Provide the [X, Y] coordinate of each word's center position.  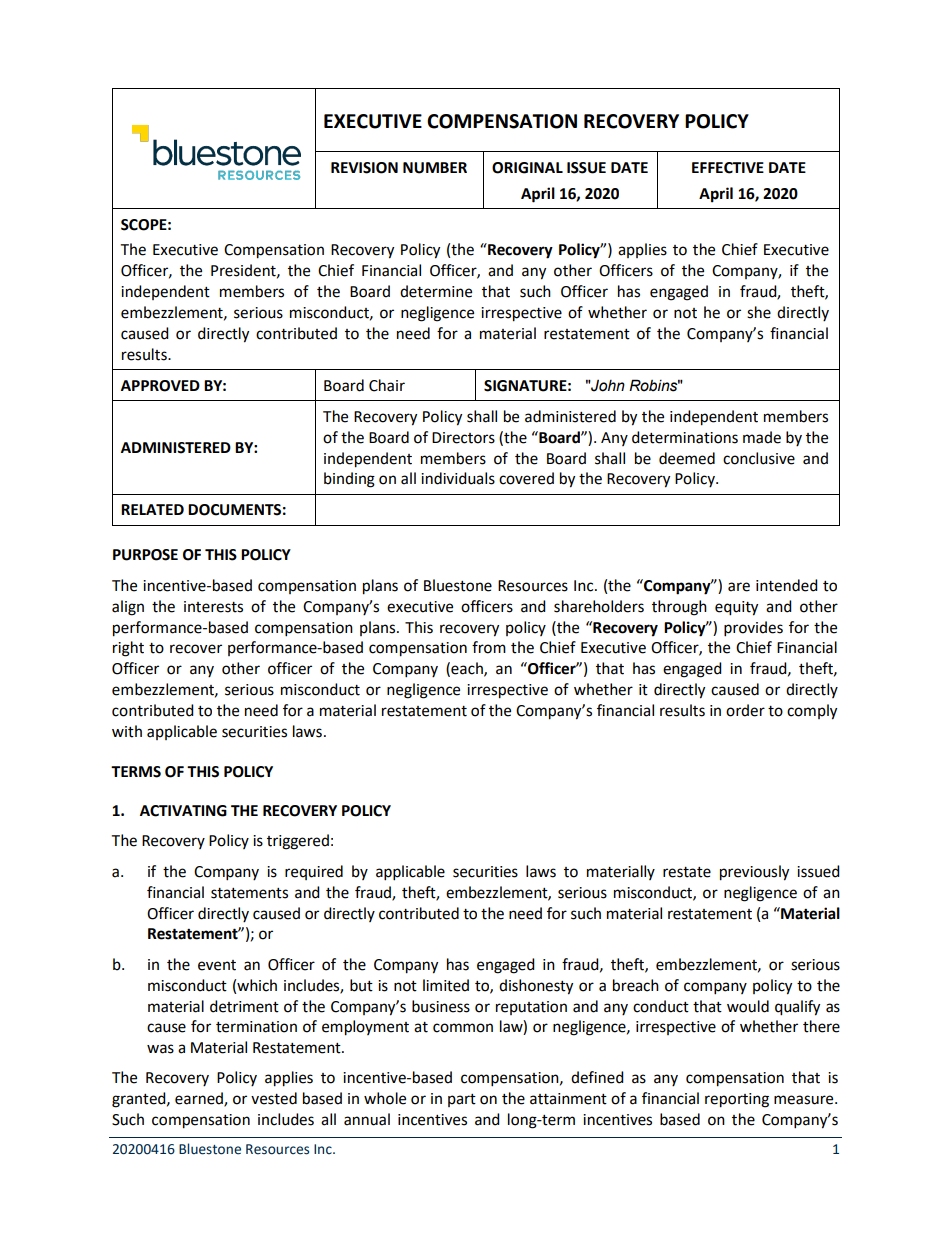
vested [274, 1098]
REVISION [364, 168]
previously [754, 873]
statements [249, 893]
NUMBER [435, 168]
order [745, 710]
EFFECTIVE [728, 168]
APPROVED [160, 386]
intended [787, 585]
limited [446, 985]
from [489, 647]
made [762, 437]
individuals [458, 478]
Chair [387, 385]
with [127, 731]
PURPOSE [145, 555]
